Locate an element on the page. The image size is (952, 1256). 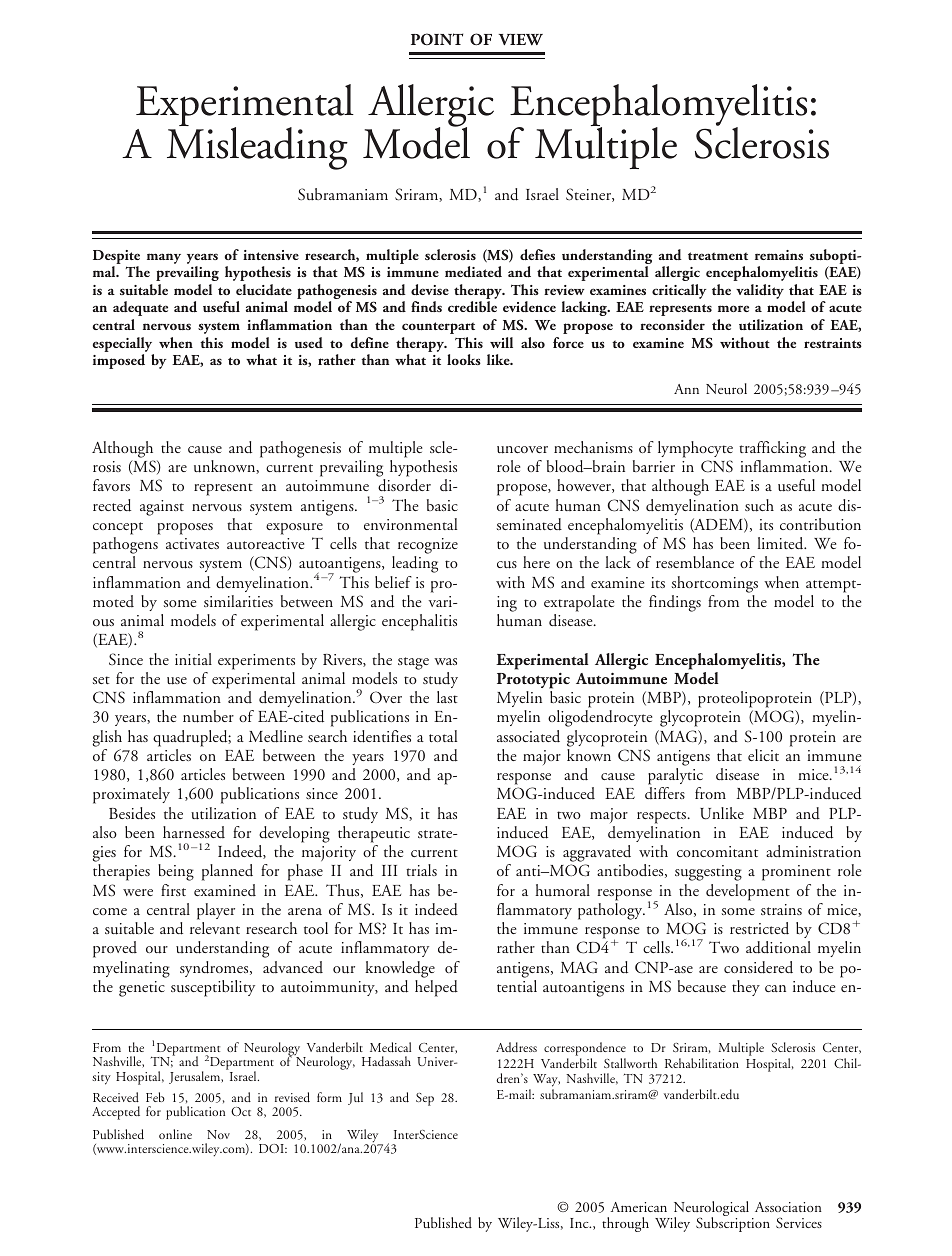
player is located at coordinates (216, 911).
